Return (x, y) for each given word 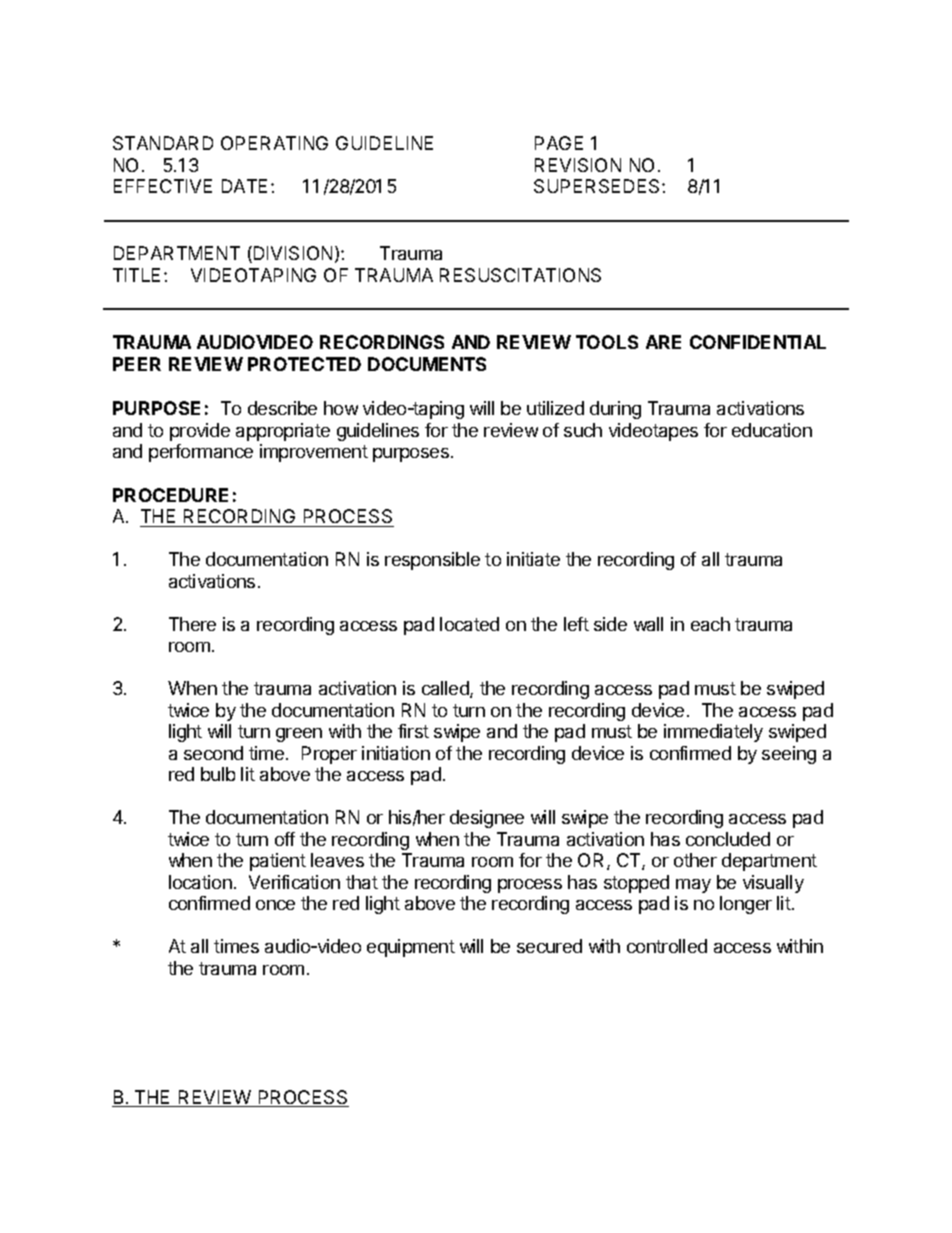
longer (746, 905)
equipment (411, 948)
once (275, 905)
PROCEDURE (170, 495)
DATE (244, 186)
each (710, 624)
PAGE (559, 143)
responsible (432, 561)
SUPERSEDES (598, 186)
